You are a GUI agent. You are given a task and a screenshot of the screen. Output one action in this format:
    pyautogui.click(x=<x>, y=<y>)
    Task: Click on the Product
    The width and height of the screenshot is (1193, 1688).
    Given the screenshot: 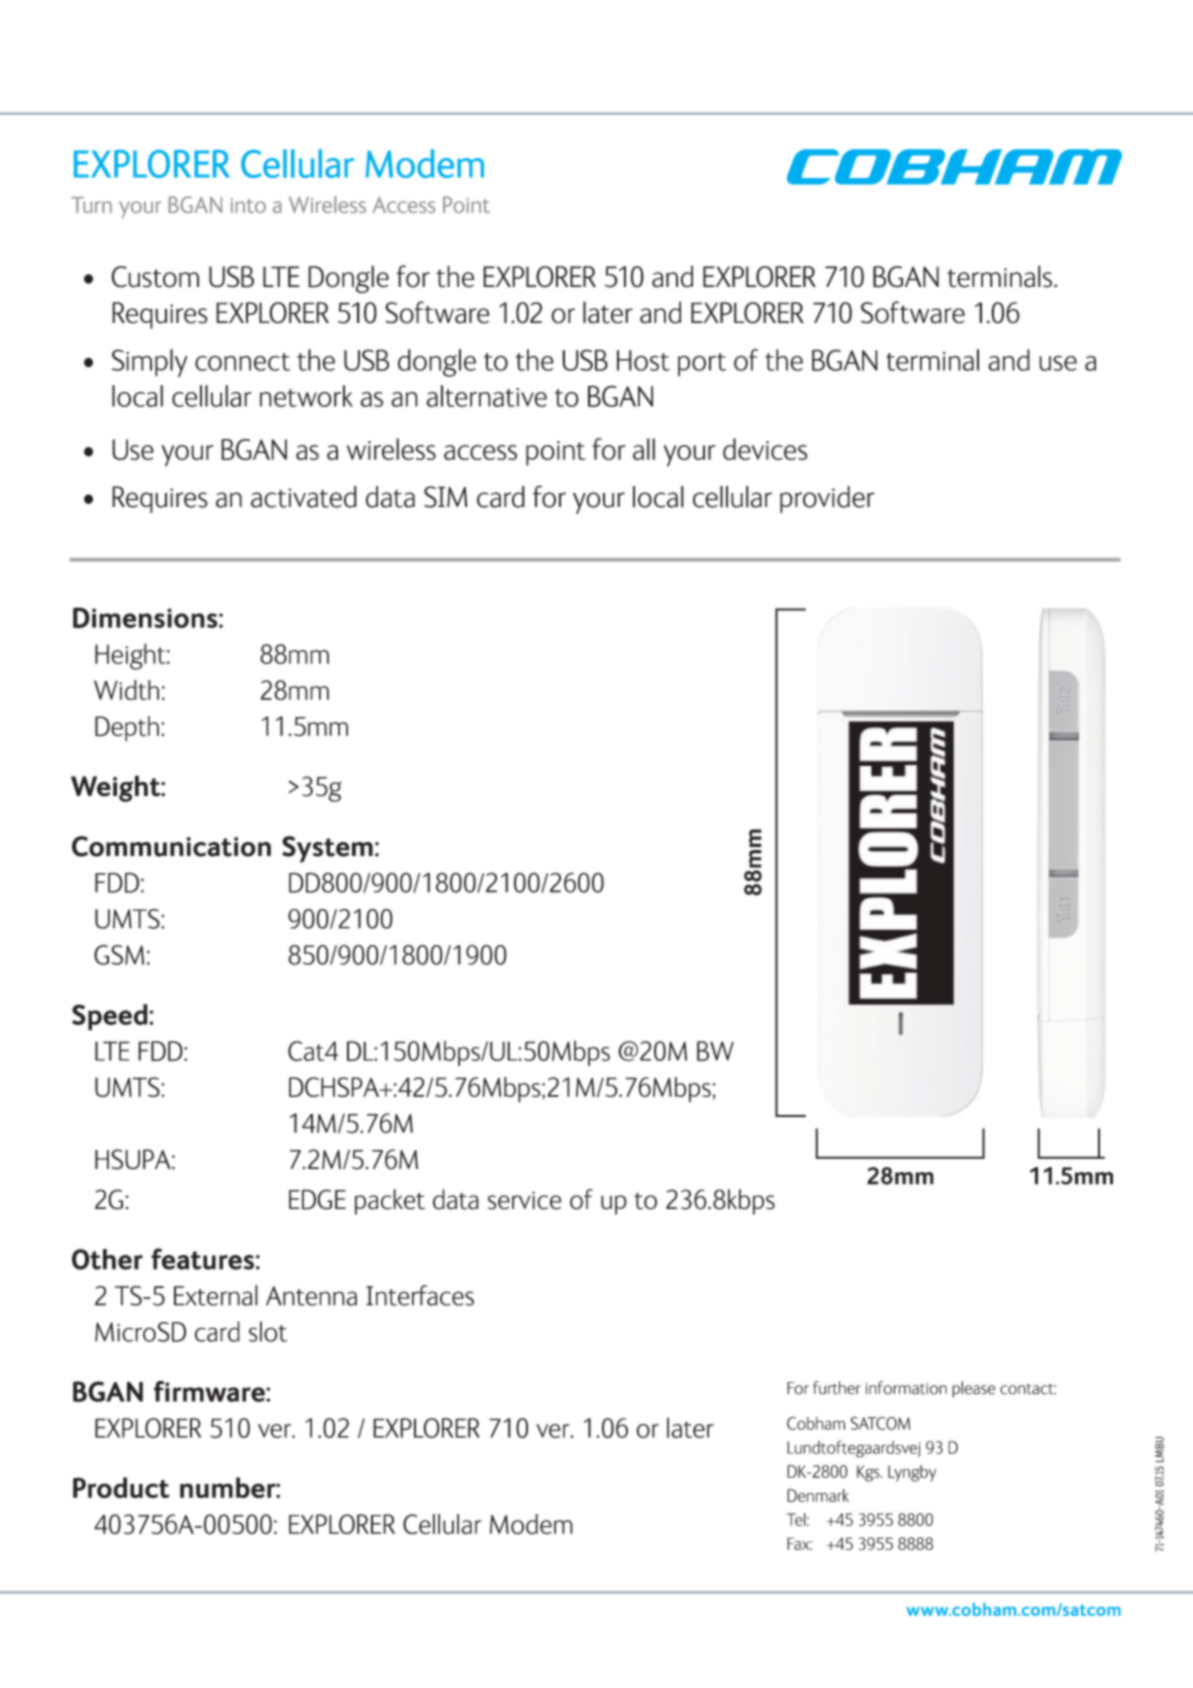 What is the action you would take?
    pyautogui.click(x=121, y=1487)
